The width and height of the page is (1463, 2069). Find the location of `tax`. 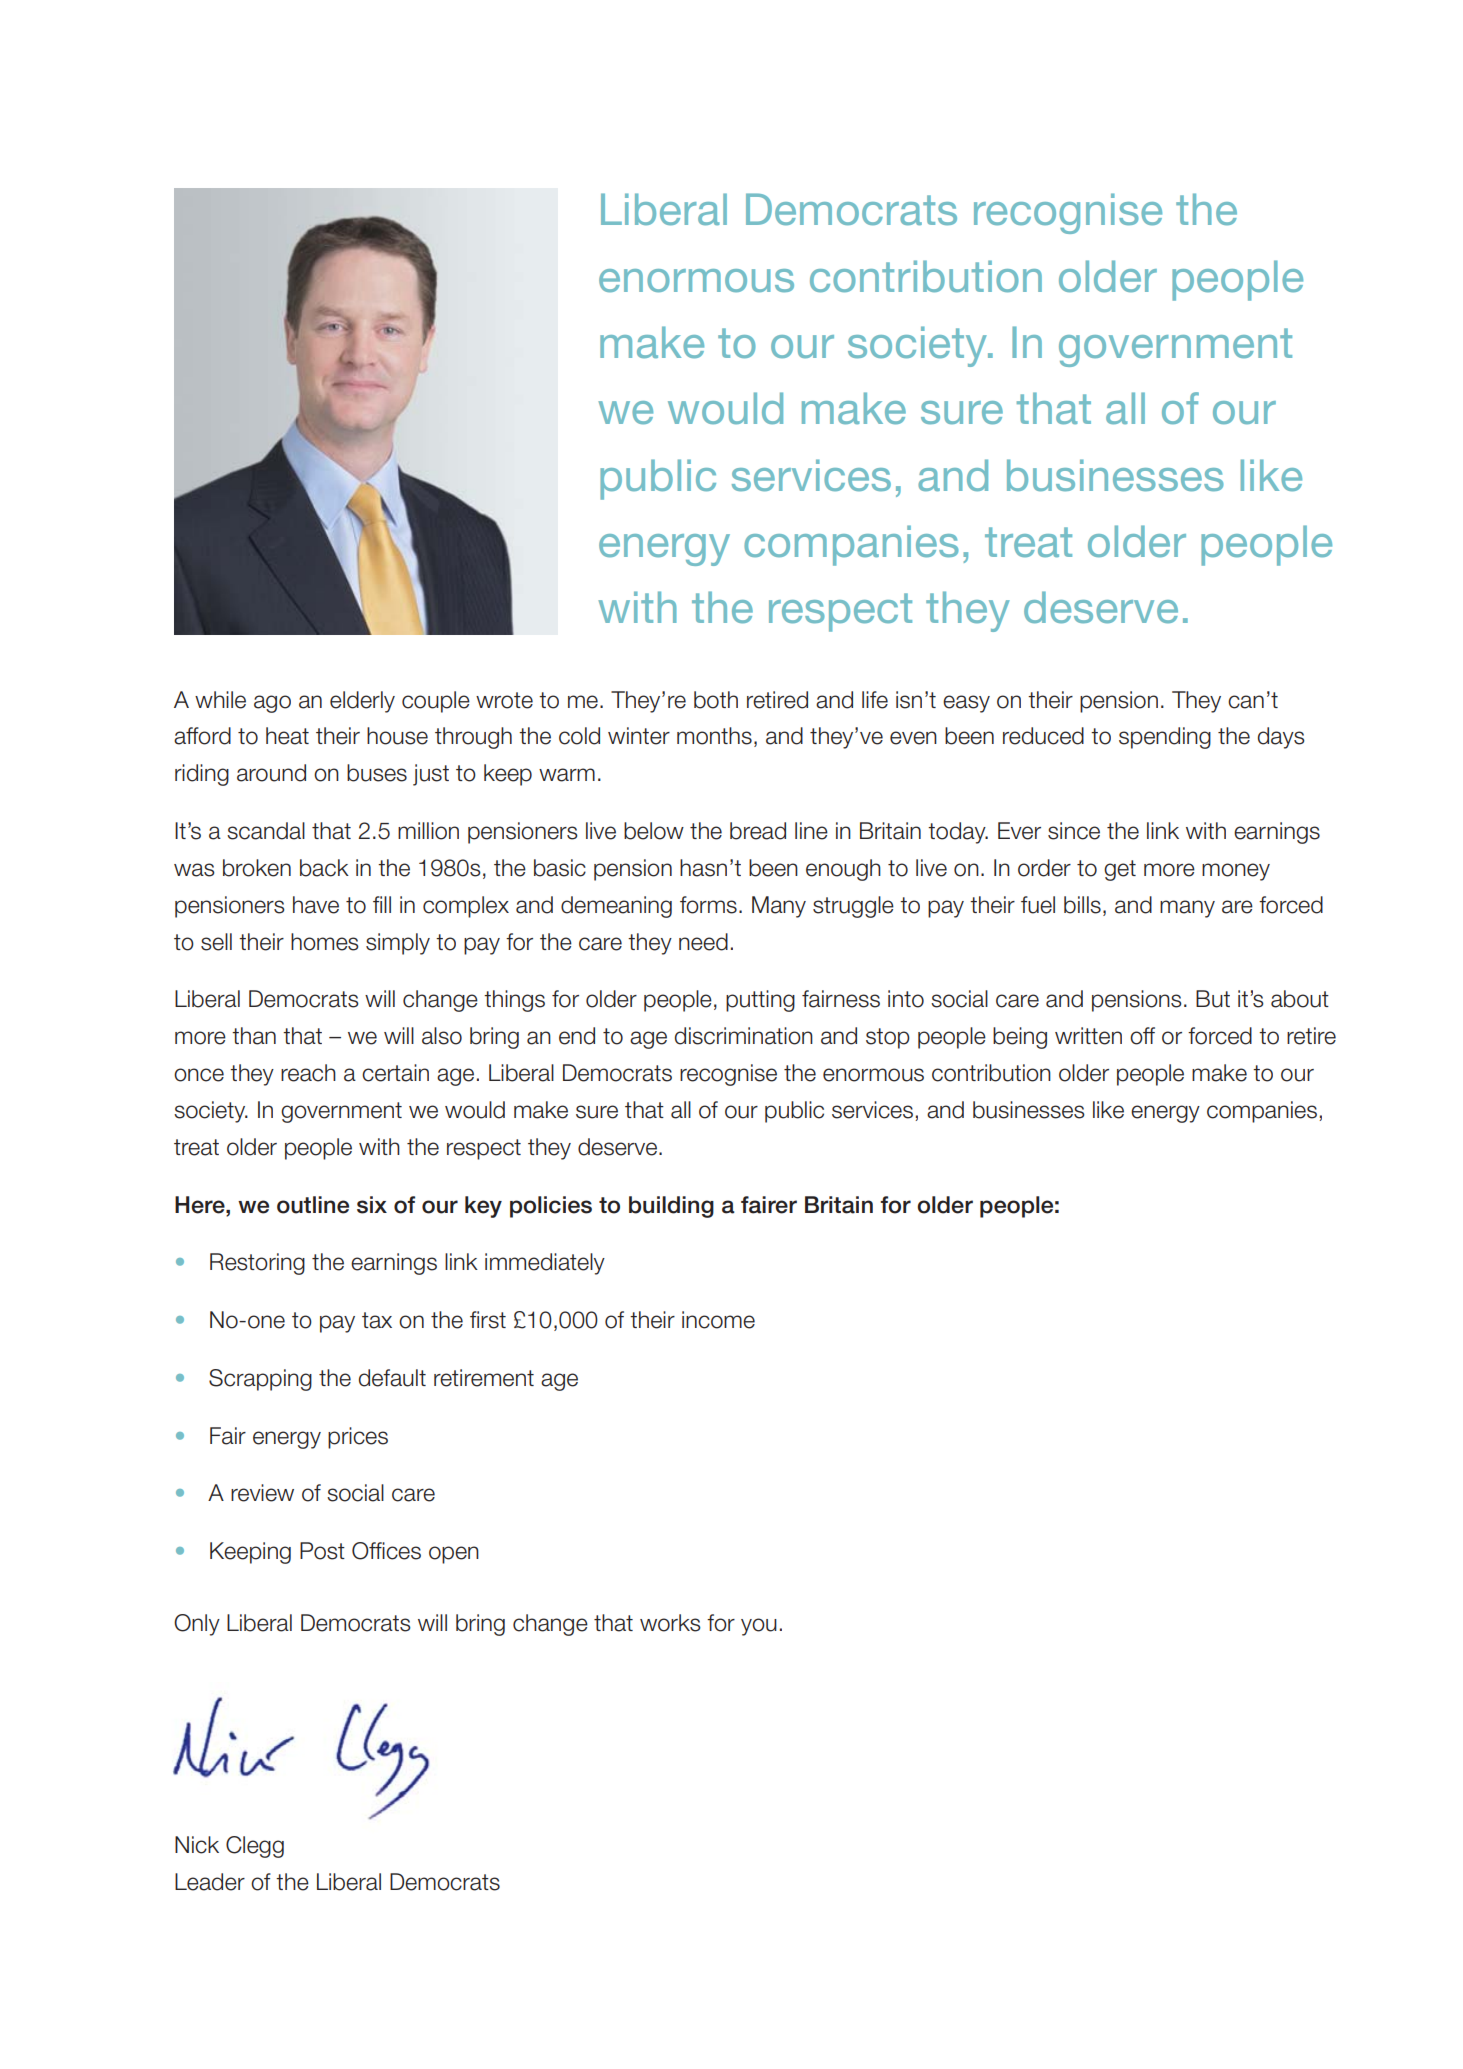

tax is located at coordinates (377, 1320).
